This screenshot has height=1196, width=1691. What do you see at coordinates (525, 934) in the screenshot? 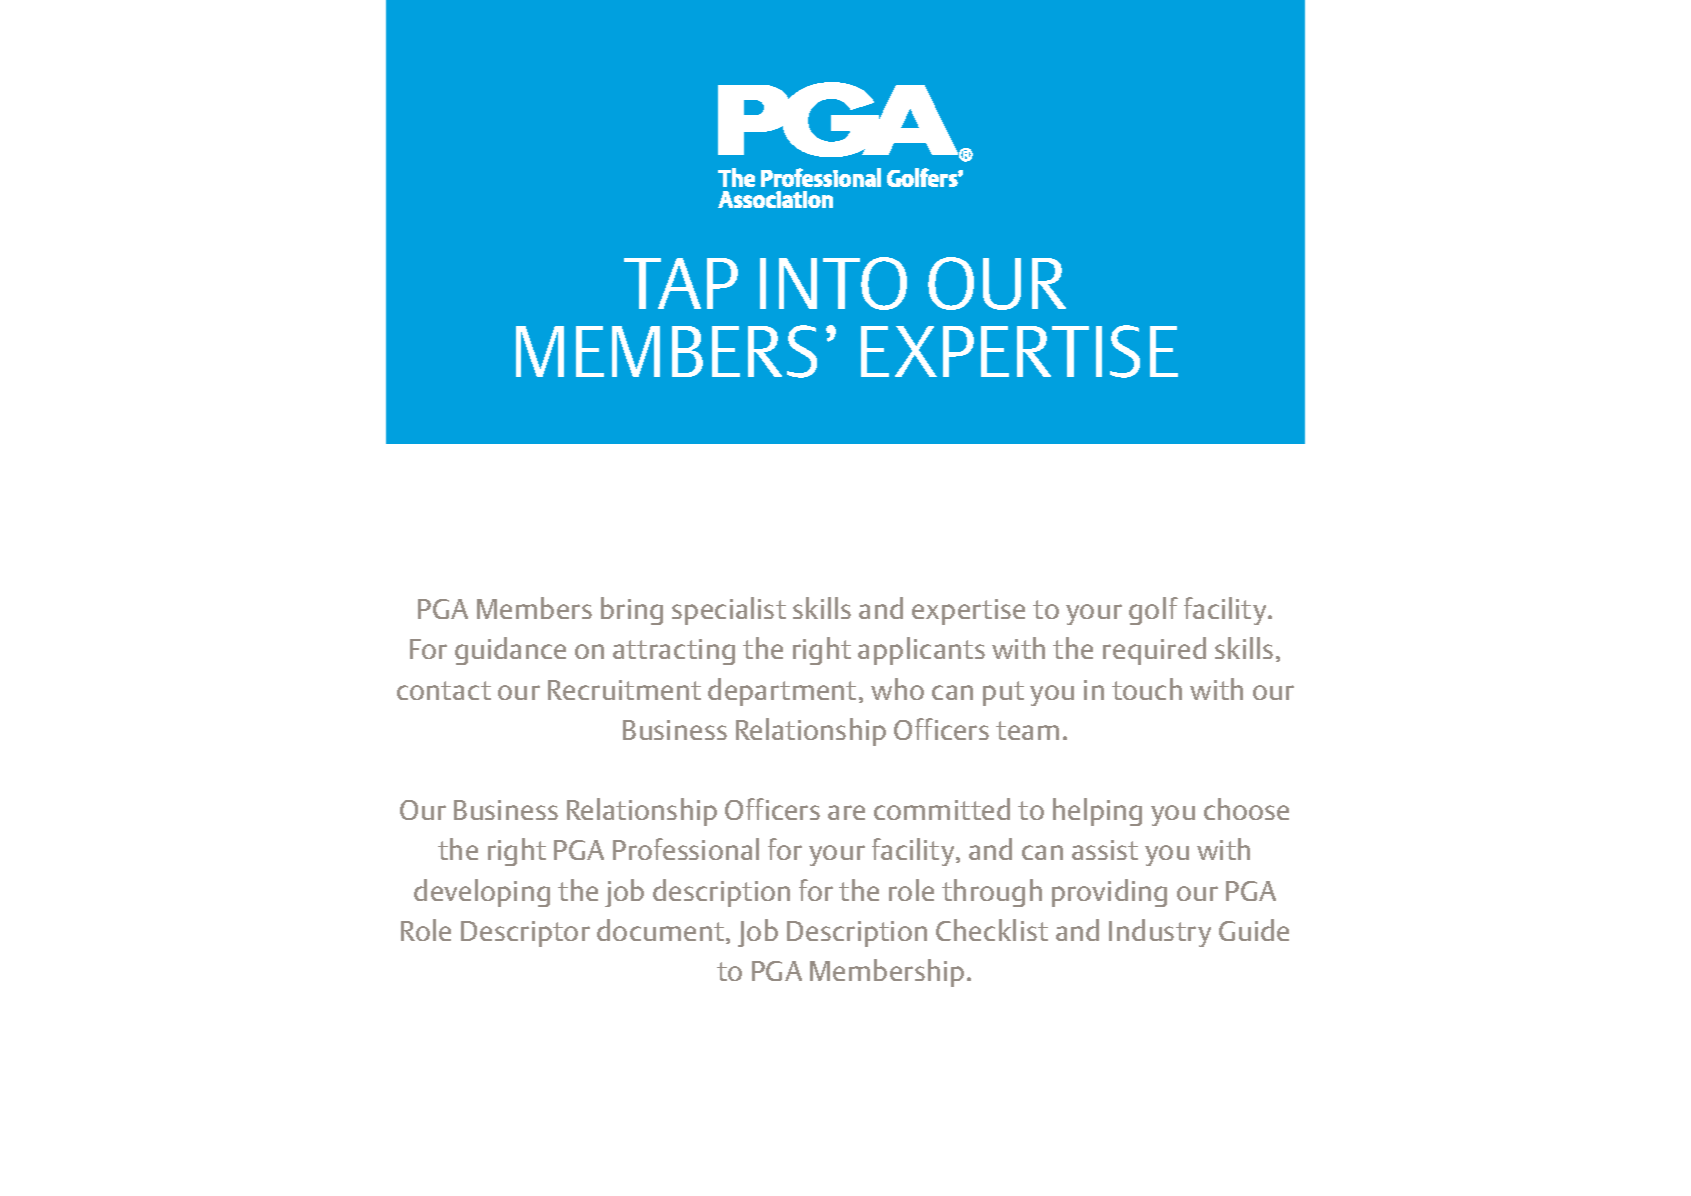
I see `Descriptor` at bounding box center [525, 934].
